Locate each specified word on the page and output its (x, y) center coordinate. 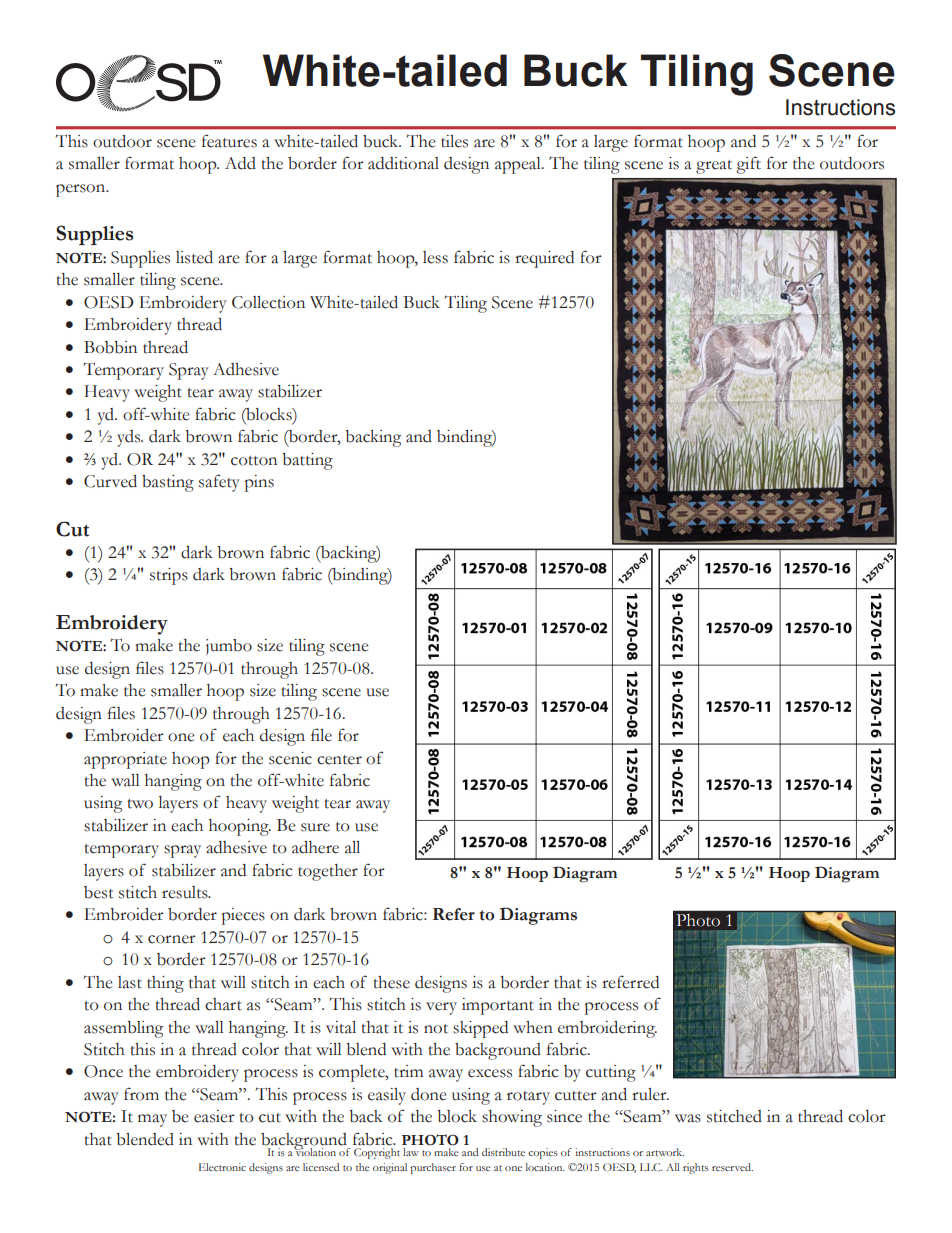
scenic (290, 758)
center (339, 760)
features (229, 141)
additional (403, 163)
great (714, 167)
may (152, 1120)
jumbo (229, 647)
